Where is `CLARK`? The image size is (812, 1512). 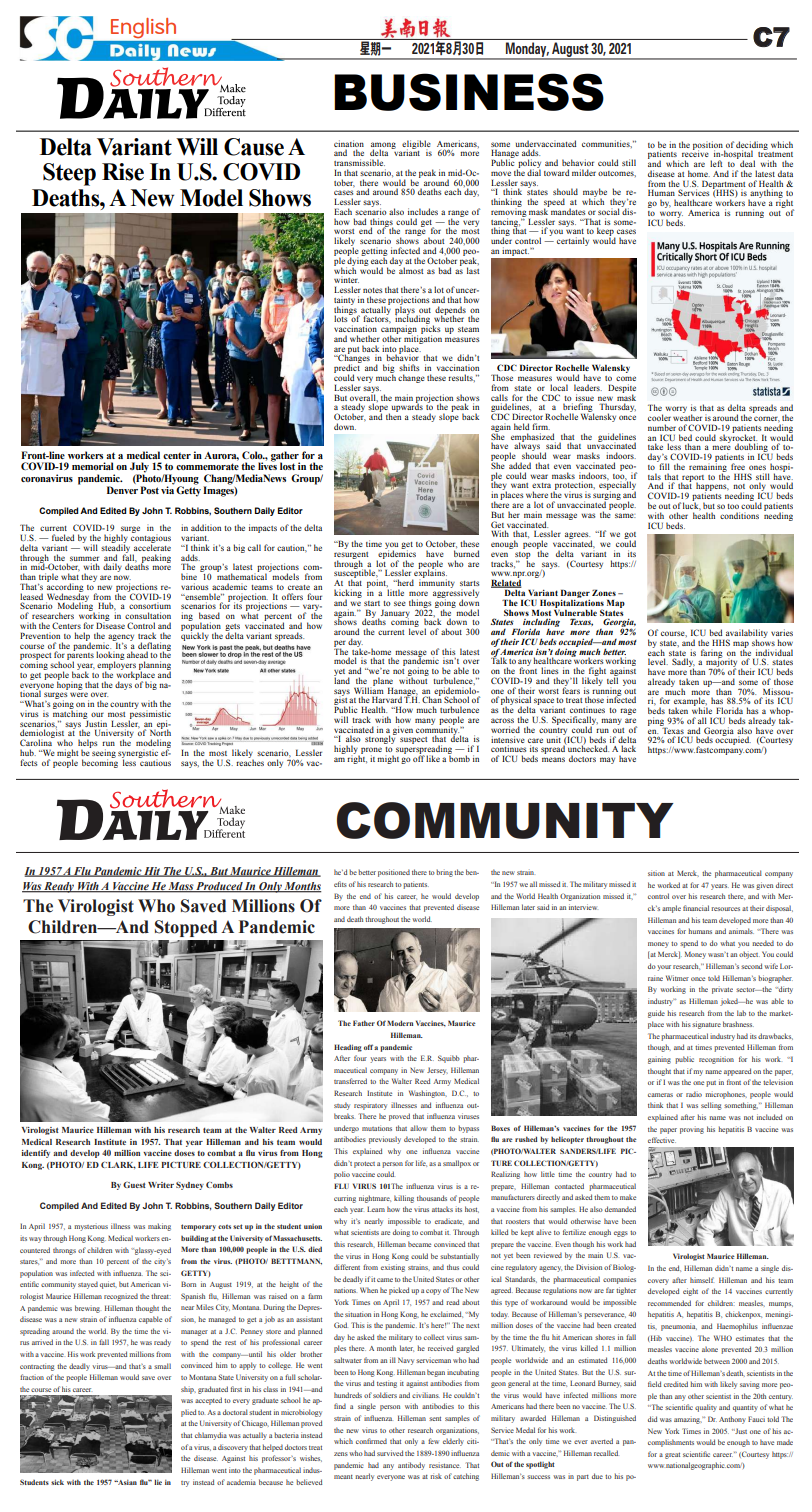 CLARK is located at coordinates (118, 1165).
